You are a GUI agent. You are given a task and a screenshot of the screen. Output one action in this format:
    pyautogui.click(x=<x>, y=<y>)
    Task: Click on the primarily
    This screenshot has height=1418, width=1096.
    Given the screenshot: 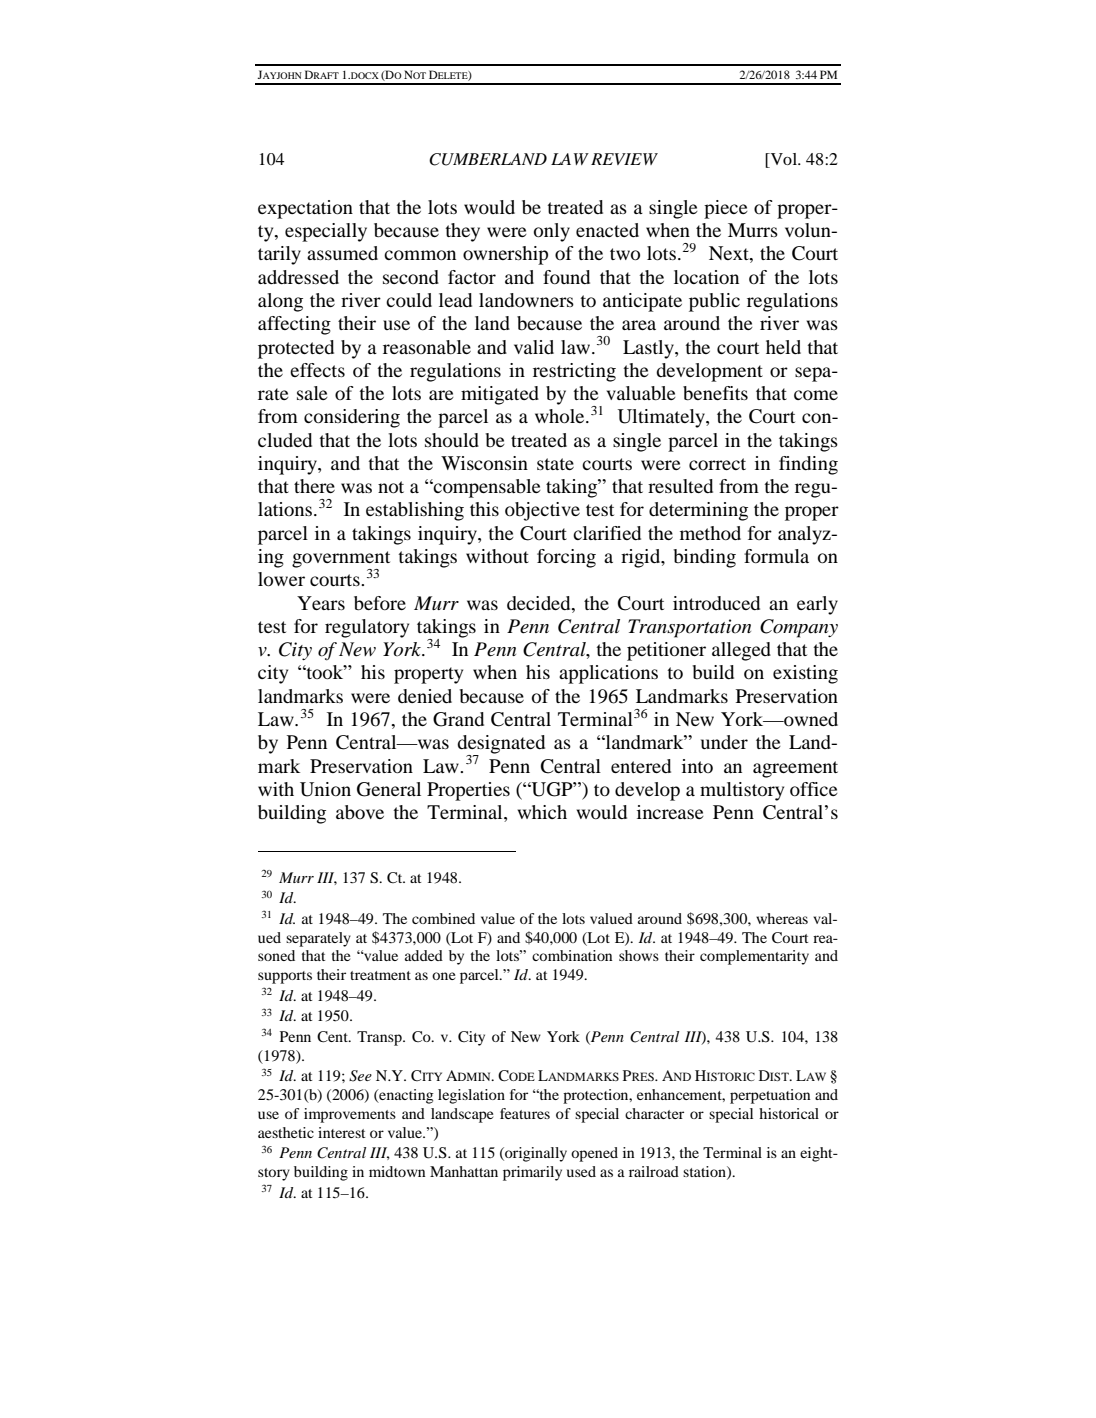 What is the action you would take?
    pyautogui.click(x=532, y=1173)
